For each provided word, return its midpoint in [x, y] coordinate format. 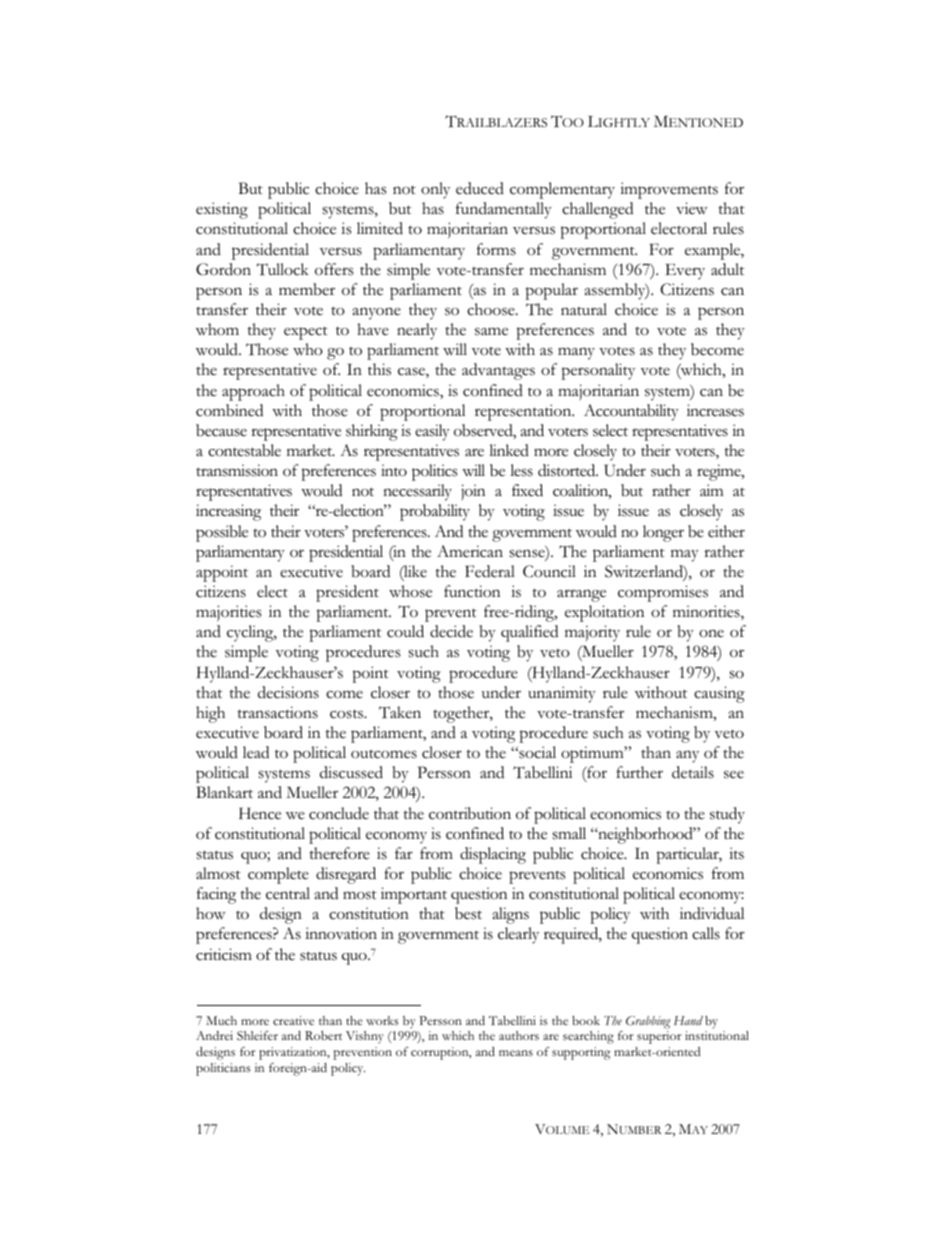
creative [293, 1020]
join [473, 492]
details [693, 772]
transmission [237, 470]
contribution [470, 813]
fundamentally [504, 210]
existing [222, 210]
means [516, 1053]
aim [712, 490]
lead [256, 752]
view [692, 208]
